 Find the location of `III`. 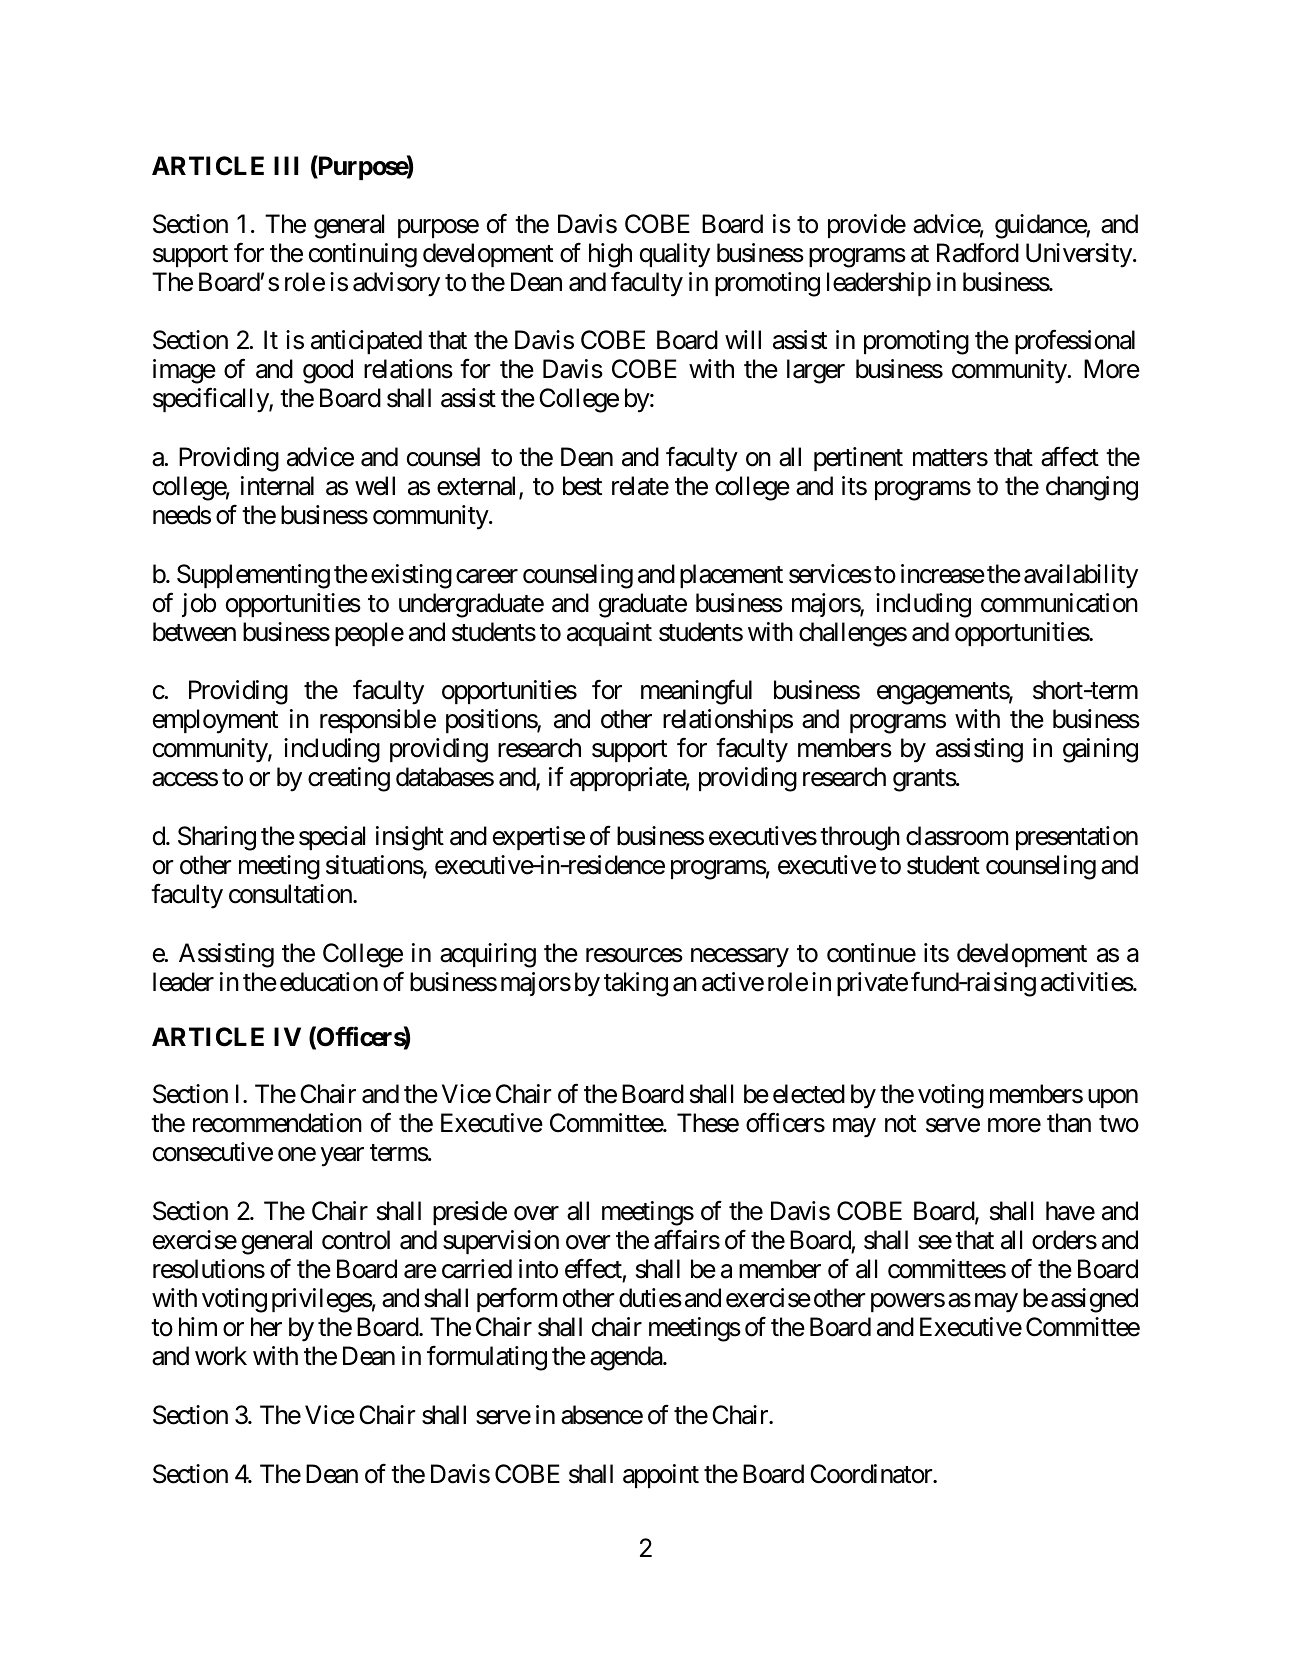

III is located at coordinates (286, 165).
